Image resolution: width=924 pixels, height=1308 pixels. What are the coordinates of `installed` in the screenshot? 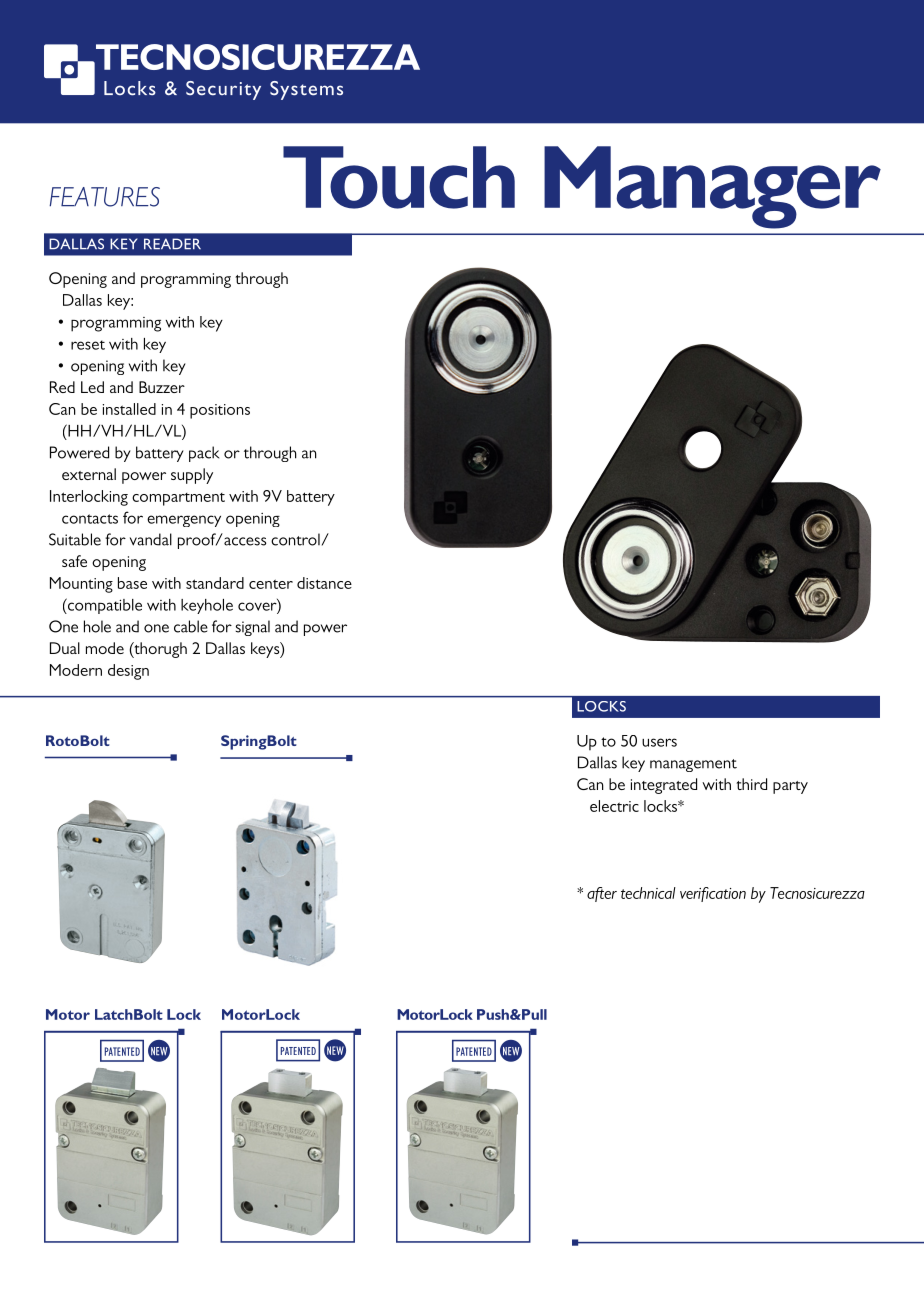 It's located at (129, 409).
